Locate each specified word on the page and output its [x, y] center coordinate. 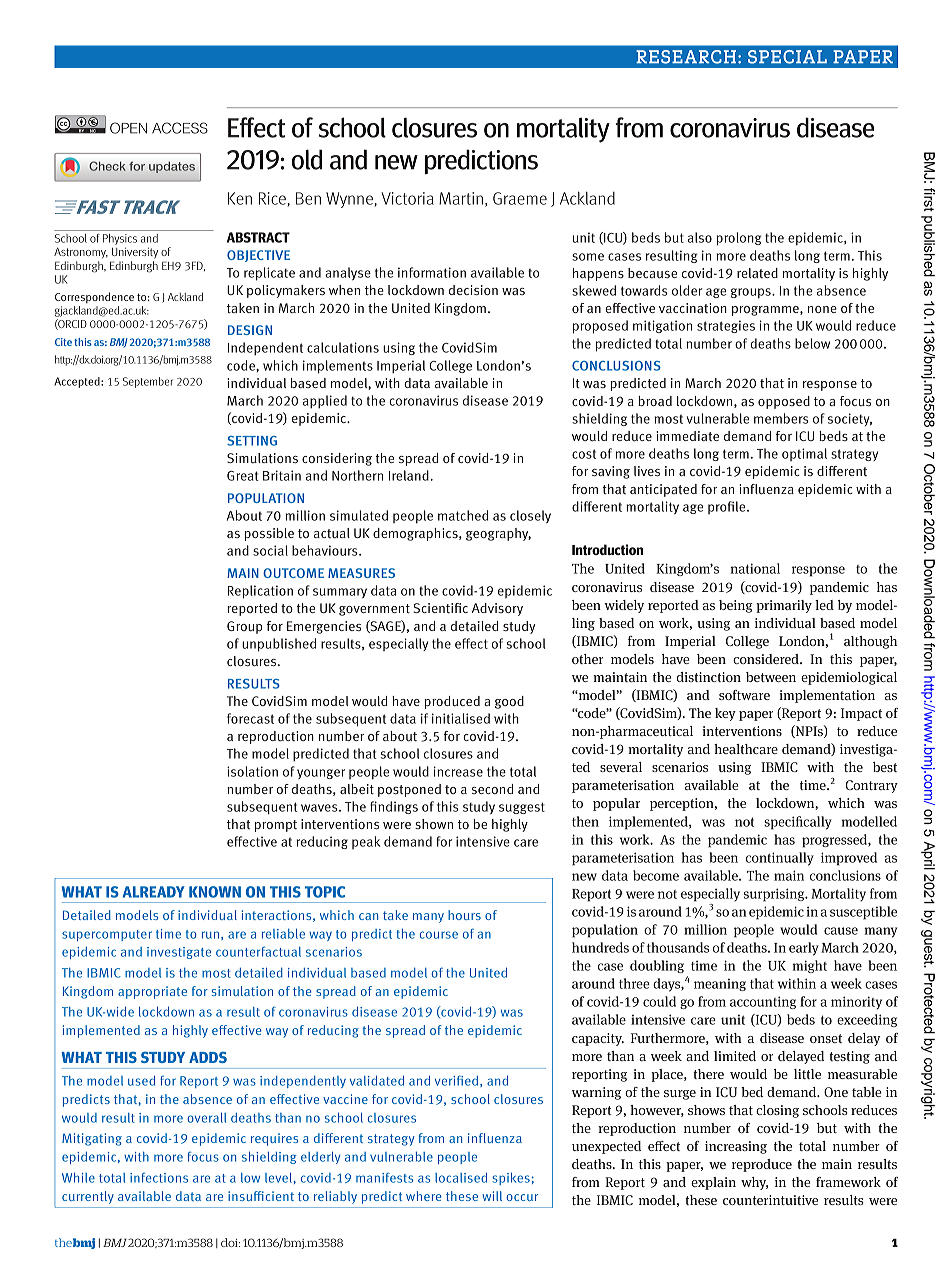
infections [159, 1178]
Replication [260, 592]
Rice [273, 199]
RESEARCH [686, 57]
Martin [461, 198]
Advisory [497, 609]
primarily [784, 606]
